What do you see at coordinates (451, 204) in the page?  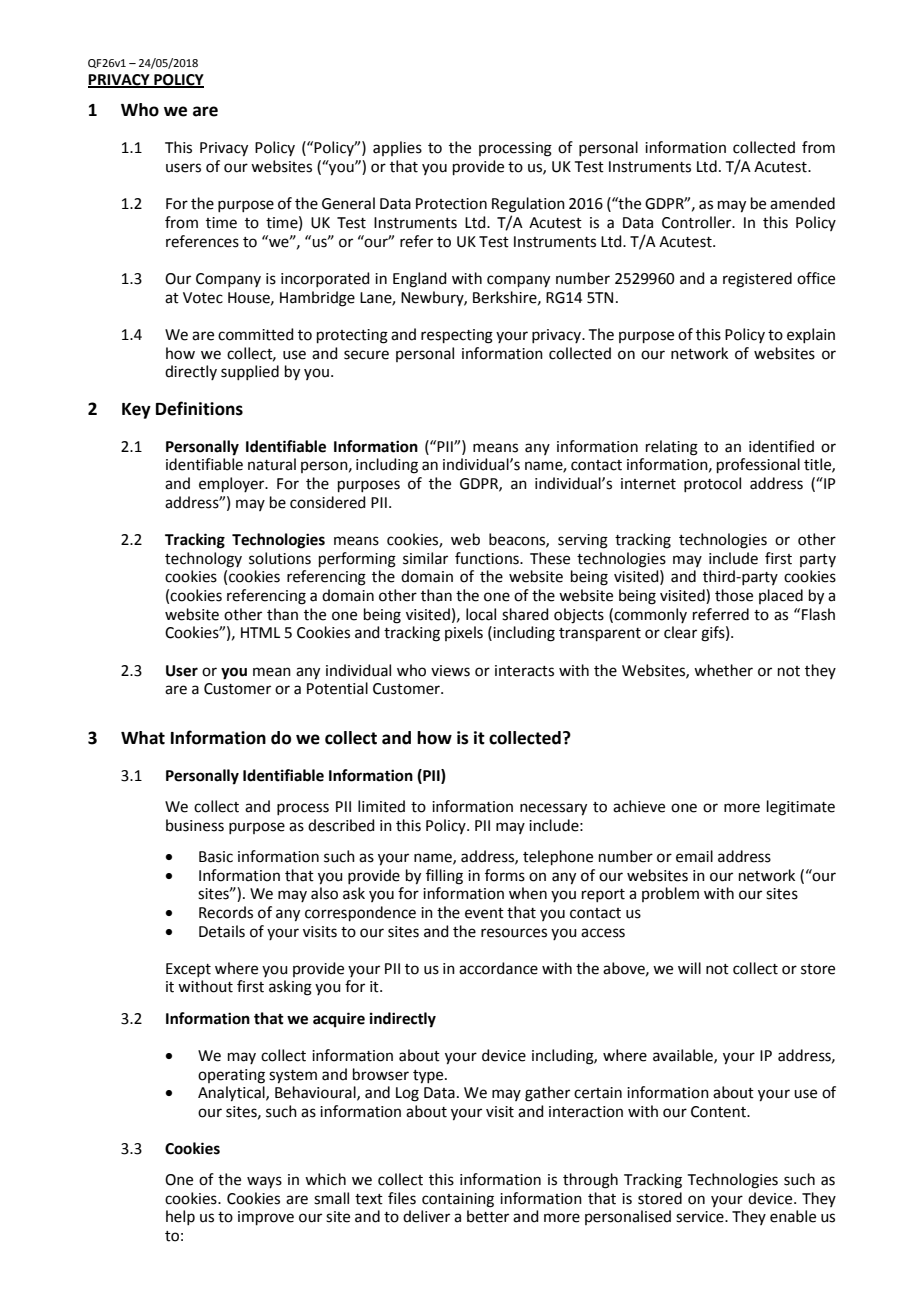 I see `Protection` at bounding box center [451, 204].
